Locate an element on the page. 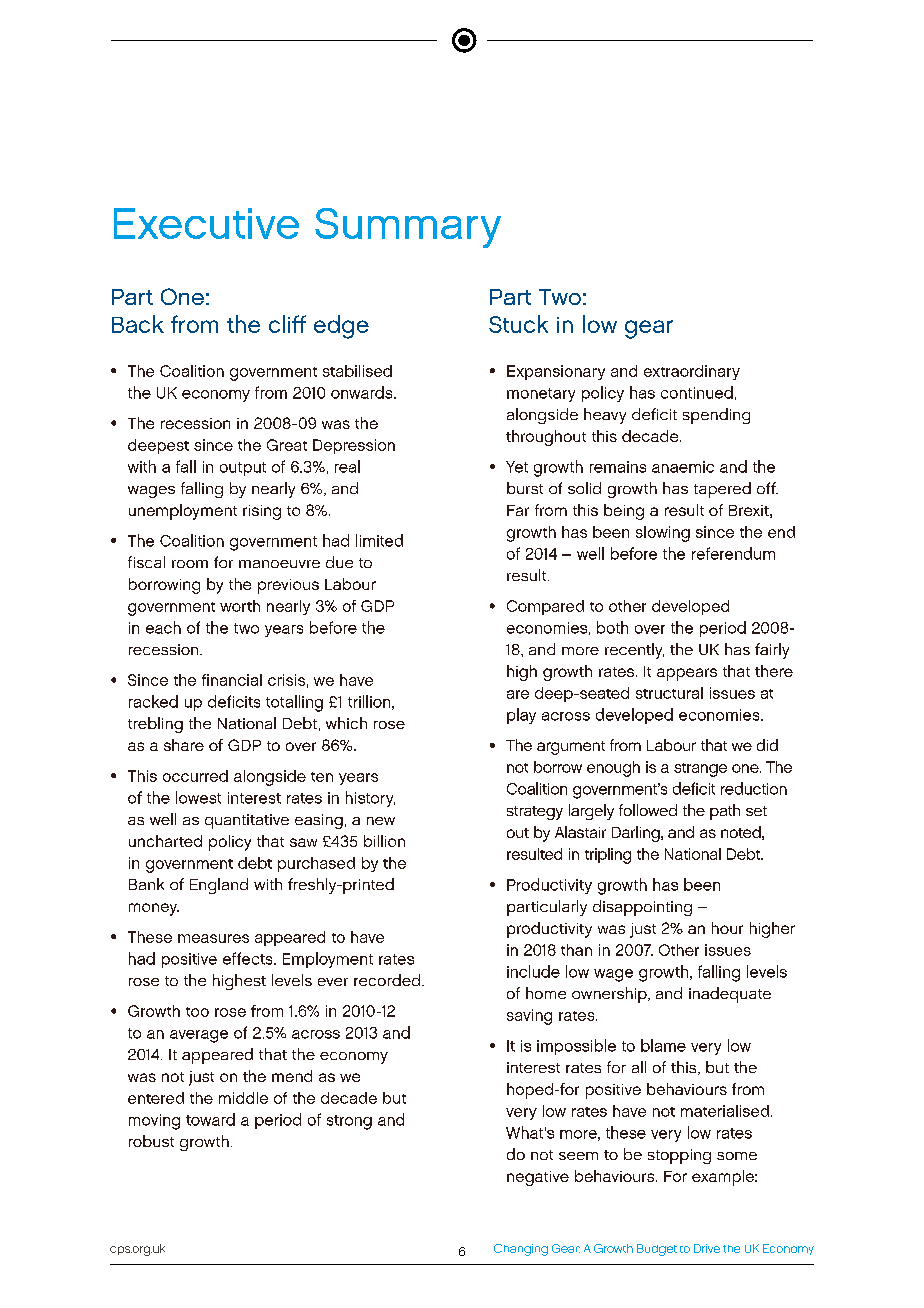 This document has width=924, height=1308. billion is located at coordinates (384, 841).
